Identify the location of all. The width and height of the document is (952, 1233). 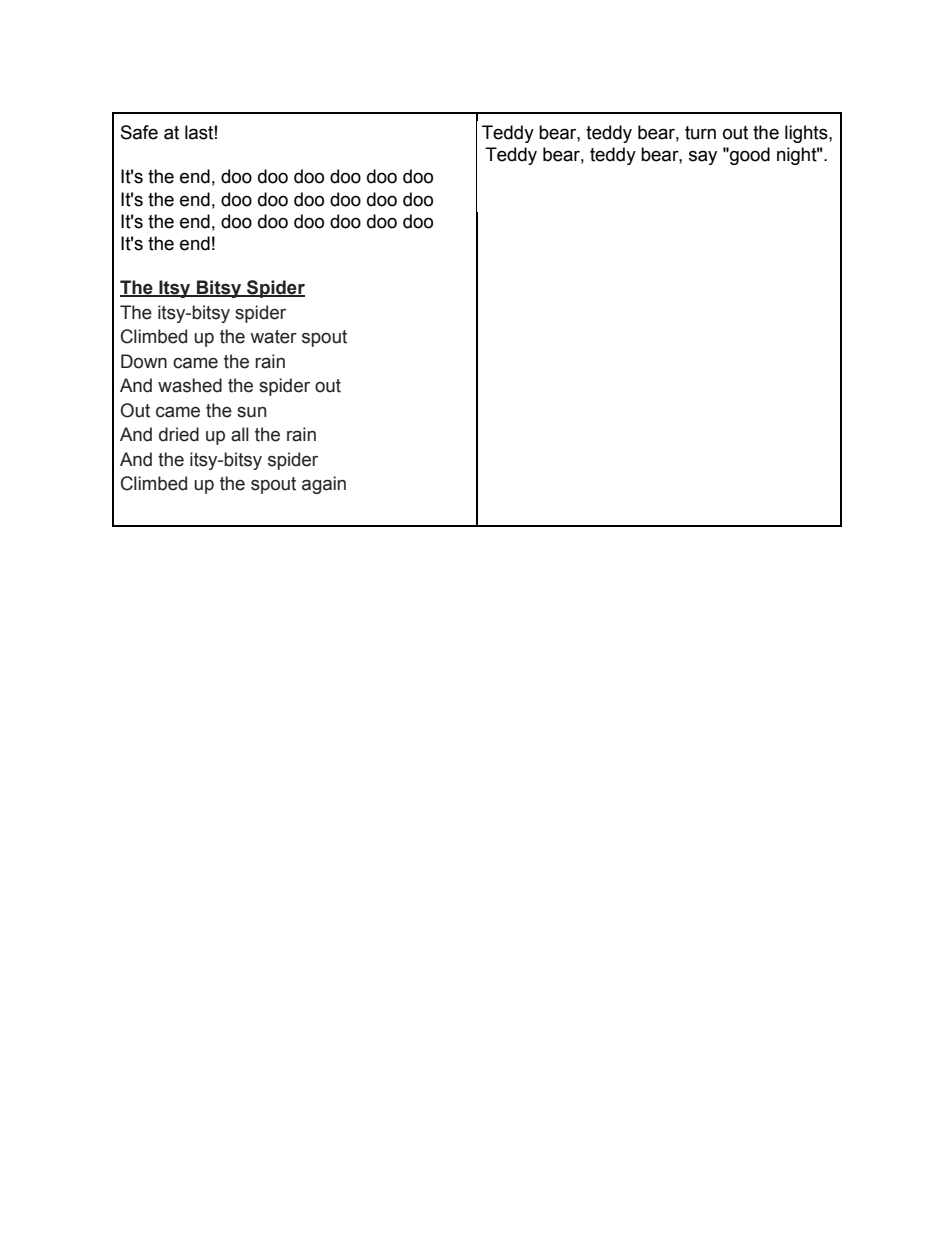
(240, 434).
